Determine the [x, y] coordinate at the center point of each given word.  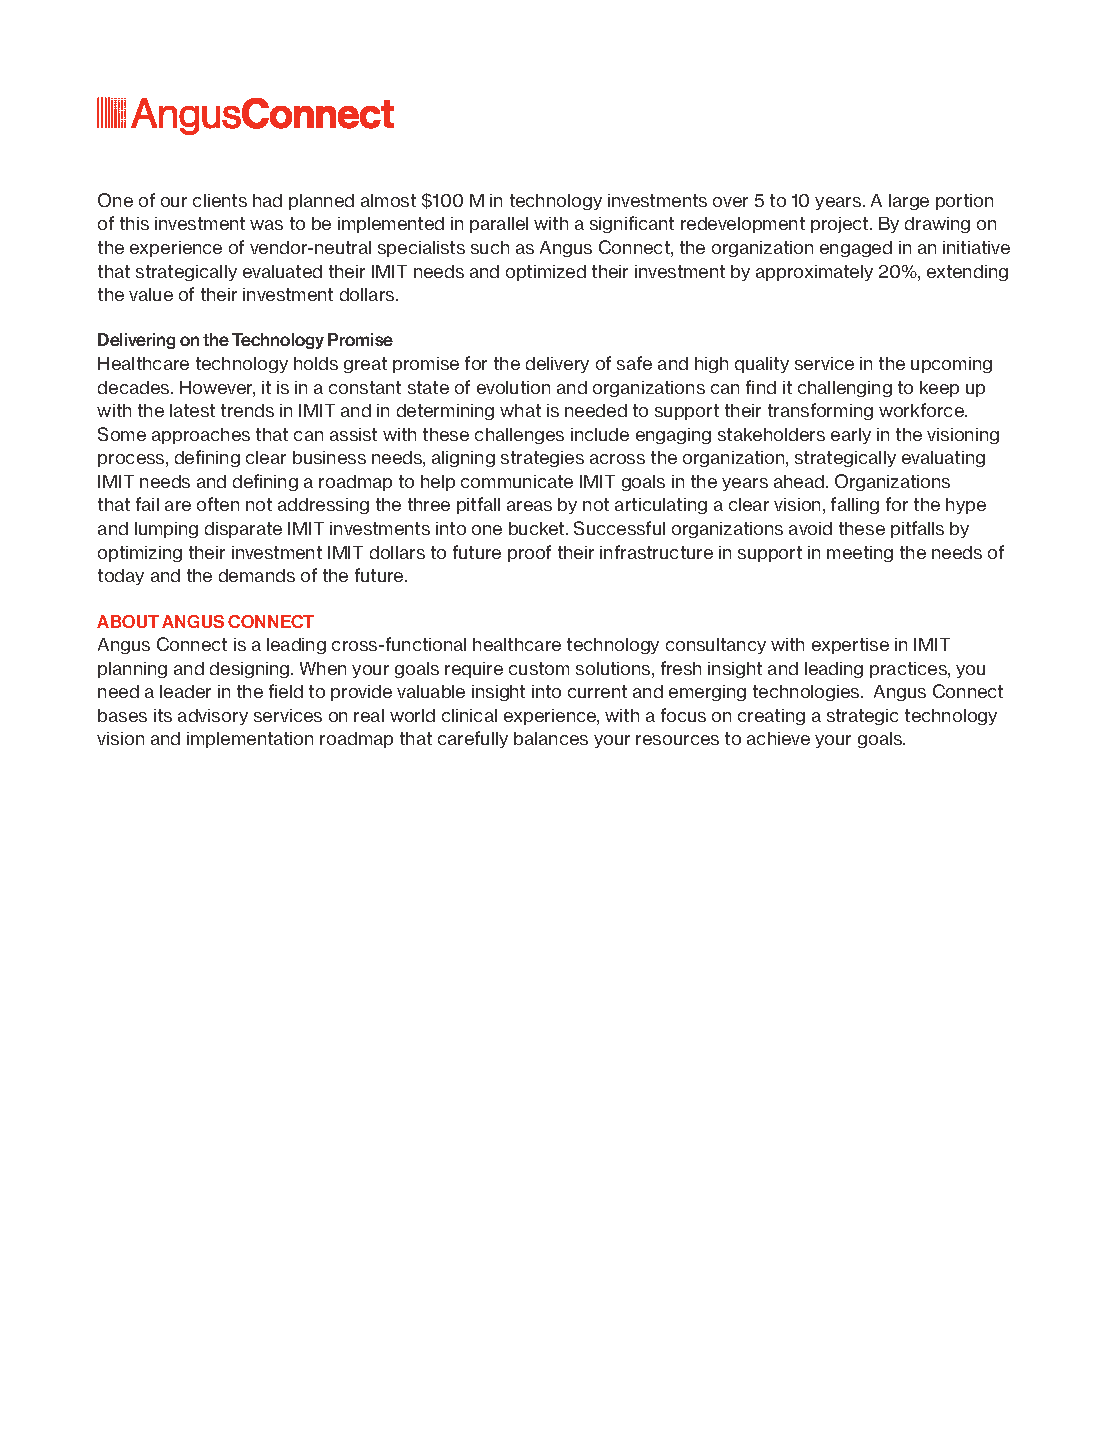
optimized [546, 273]
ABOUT [128, 621]
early [851, 436]
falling [855, 505]
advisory [213, 717]
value [151, 294]
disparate [243, 530]
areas [529, 506]
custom [539, 668]
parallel [499, 225]
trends [247, 410]
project [841, 225]
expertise [850, 646]
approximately [814, 273]
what [520, 410]
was [266, 225]
